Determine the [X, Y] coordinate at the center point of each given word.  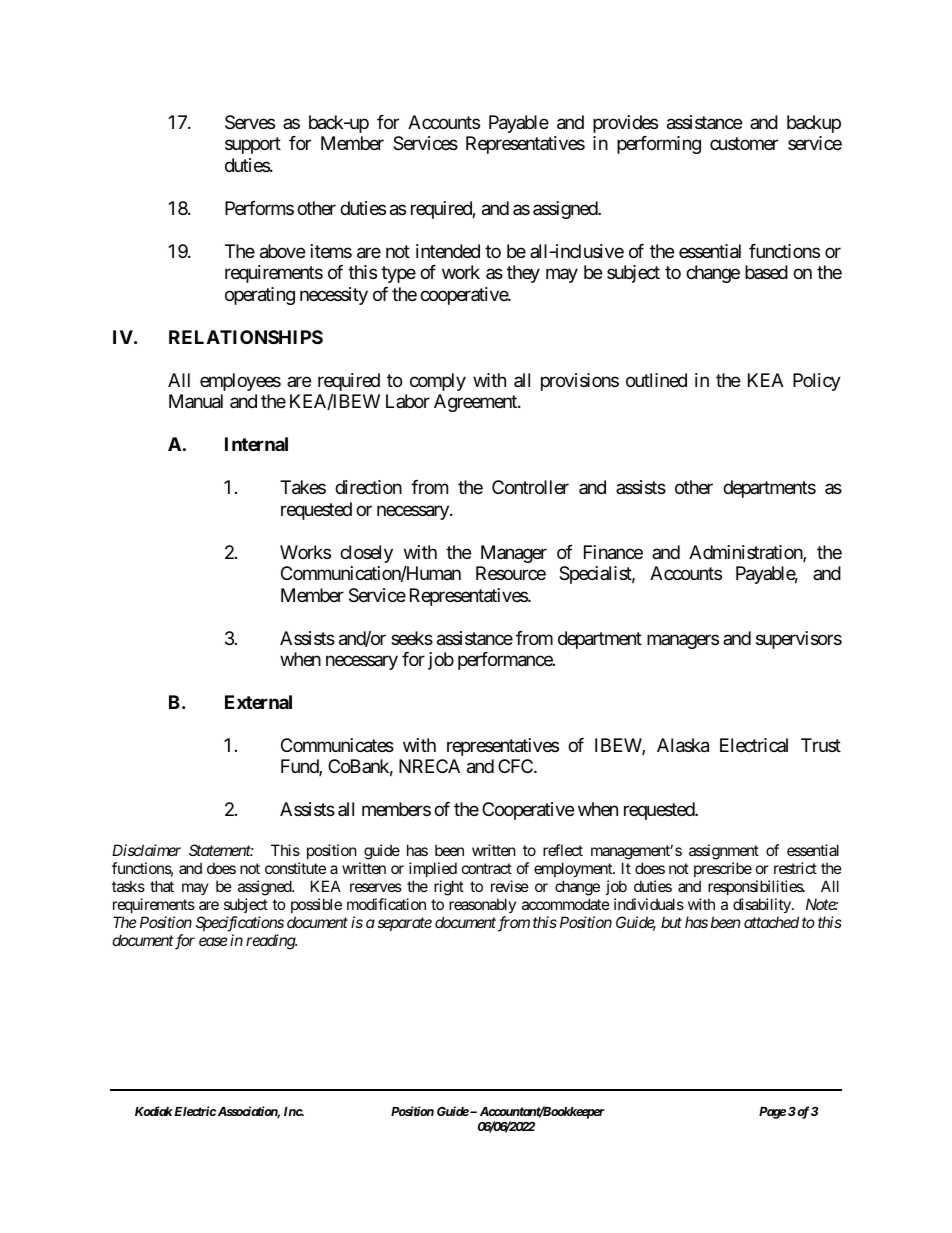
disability [763, 907]
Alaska [683, 745]
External [258, 702]
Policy [817, 382]
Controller [530, 487]
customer [744, 144]
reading [271, 942]
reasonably [482, 907]
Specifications [240, 924]
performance [506, 661]
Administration [746, 553]
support [253, 146]
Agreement [476, 403]
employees [240, 382]
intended [448, 251]
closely [366, 554]
